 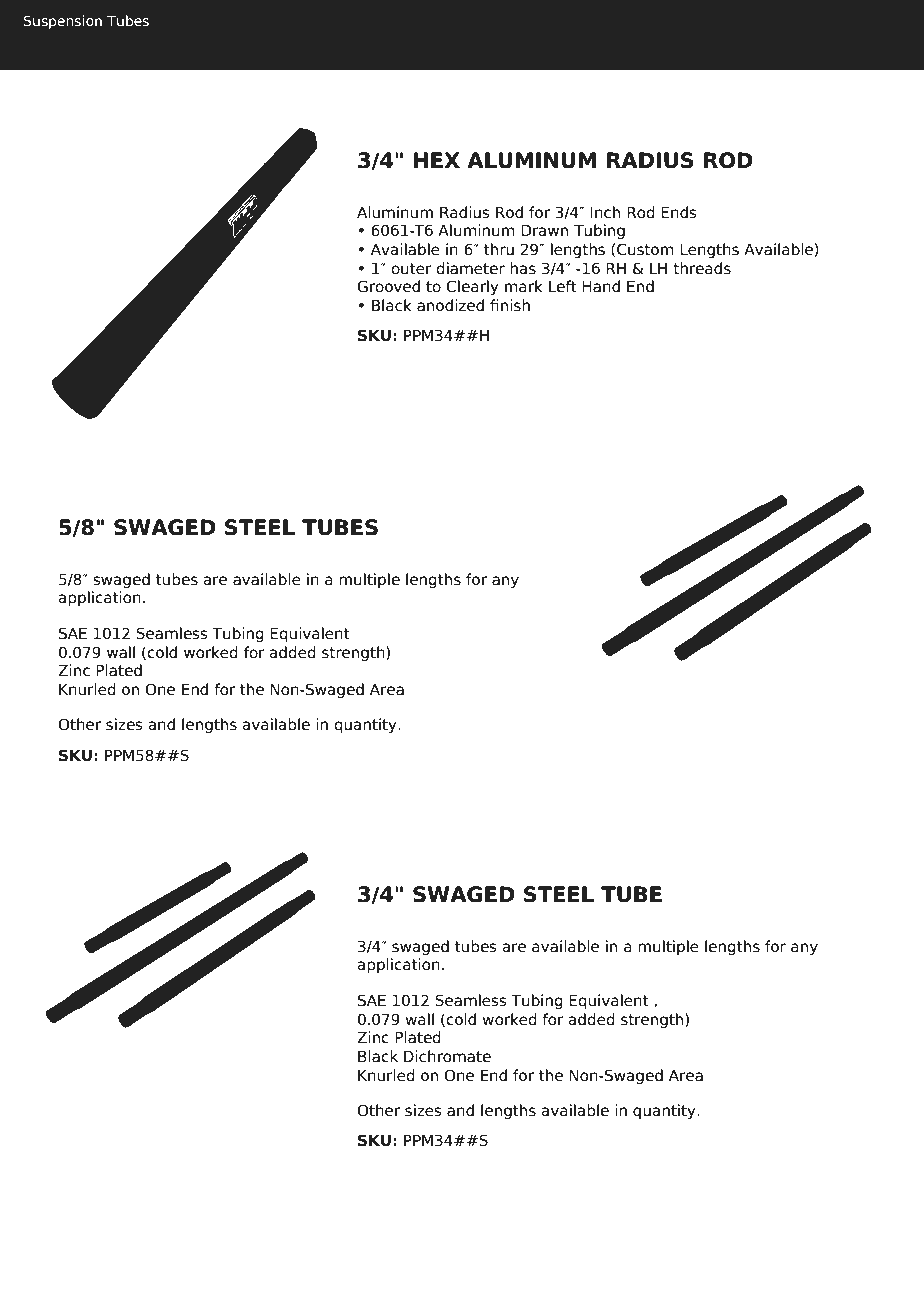 I want to click on Grooved, so click(x=388, y=286).
